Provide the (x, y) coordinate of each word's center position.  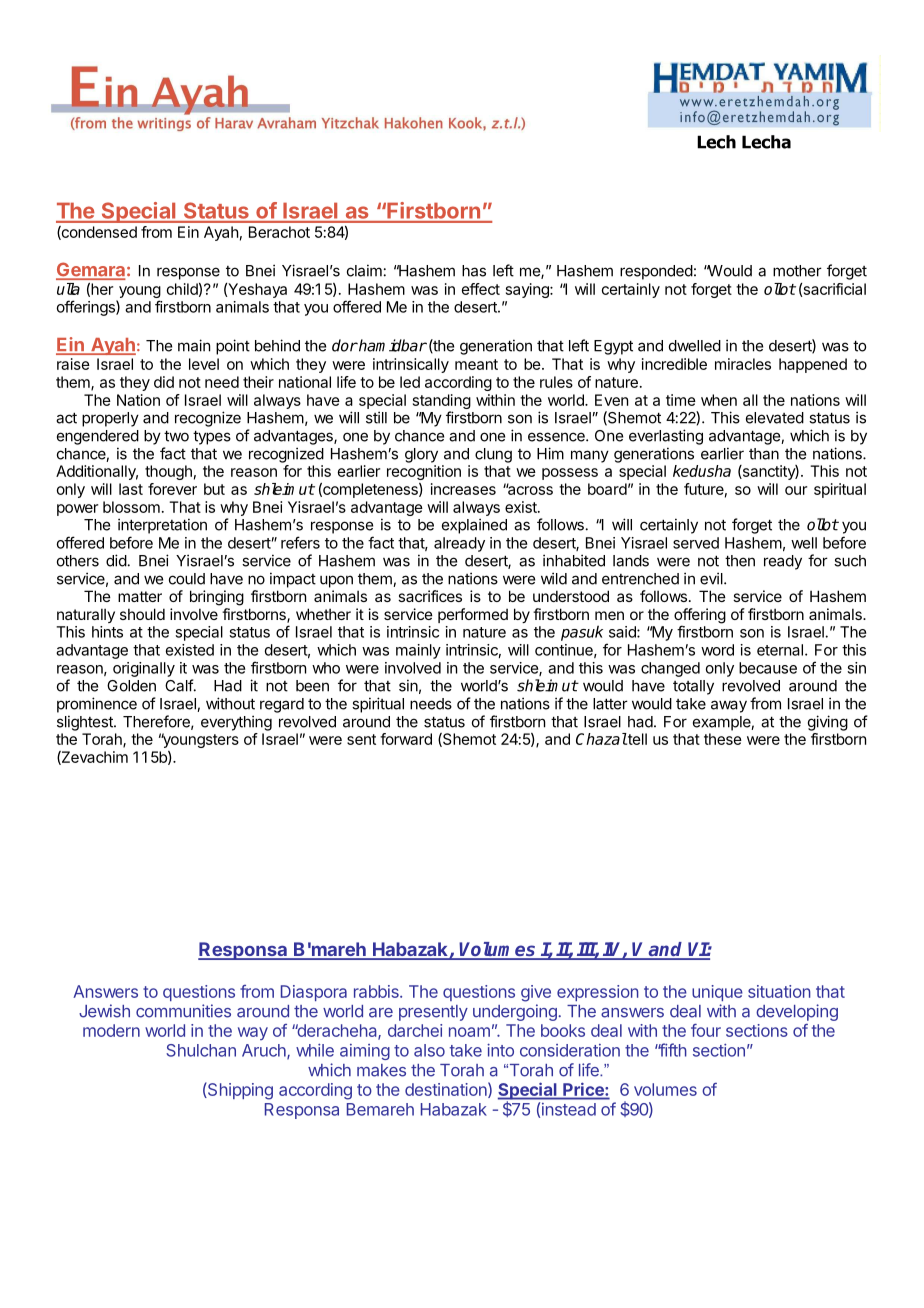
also (429, 1050)
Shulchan (201, 1050)
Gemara (90, 270)
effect (481, 289)
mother (797, 271)
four (706, 1030)
